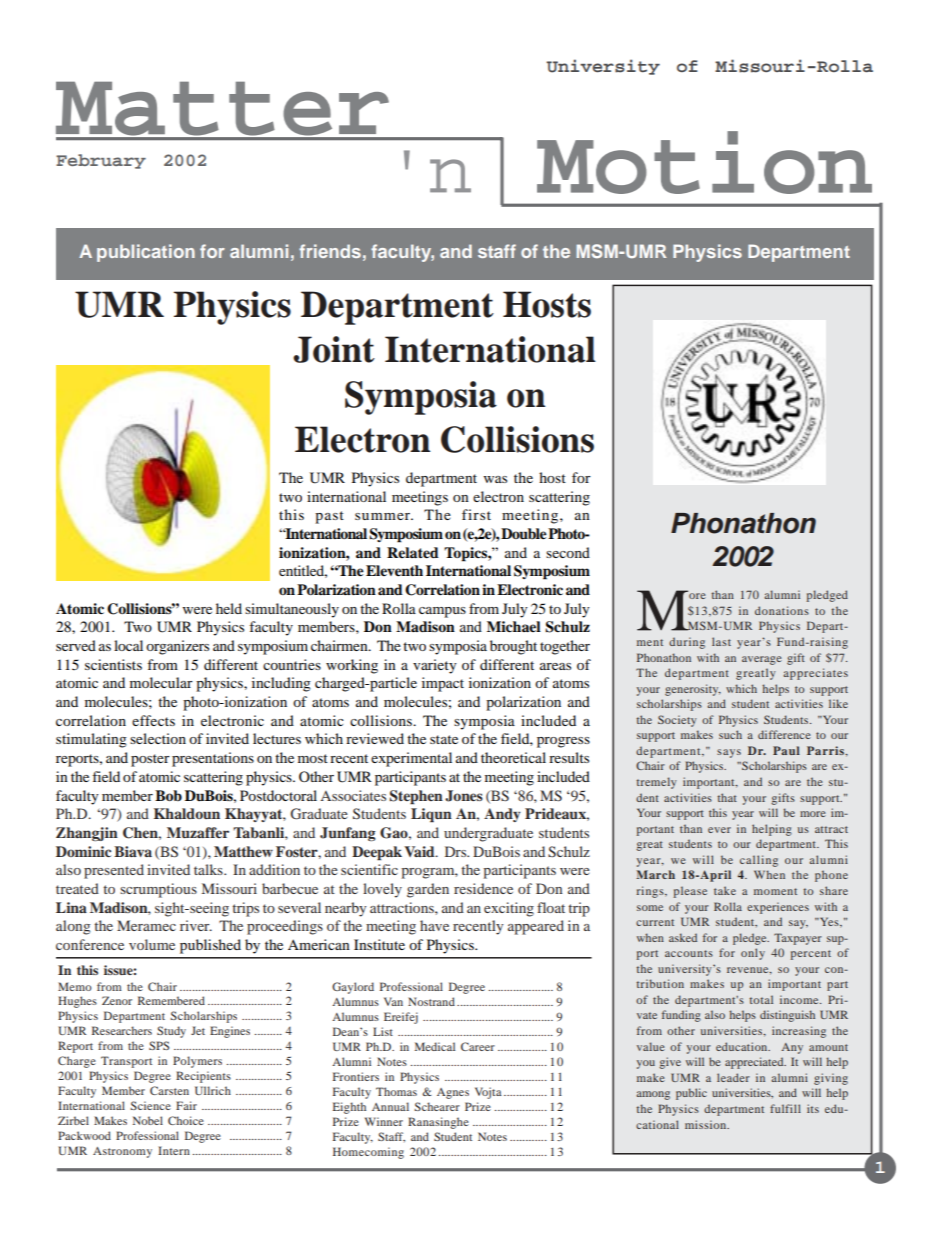 Image resolution: width=952 pixels, height=1233 pixels. Describe the element at coordinates (435, 666) in the image. I see `variety` at that location.
